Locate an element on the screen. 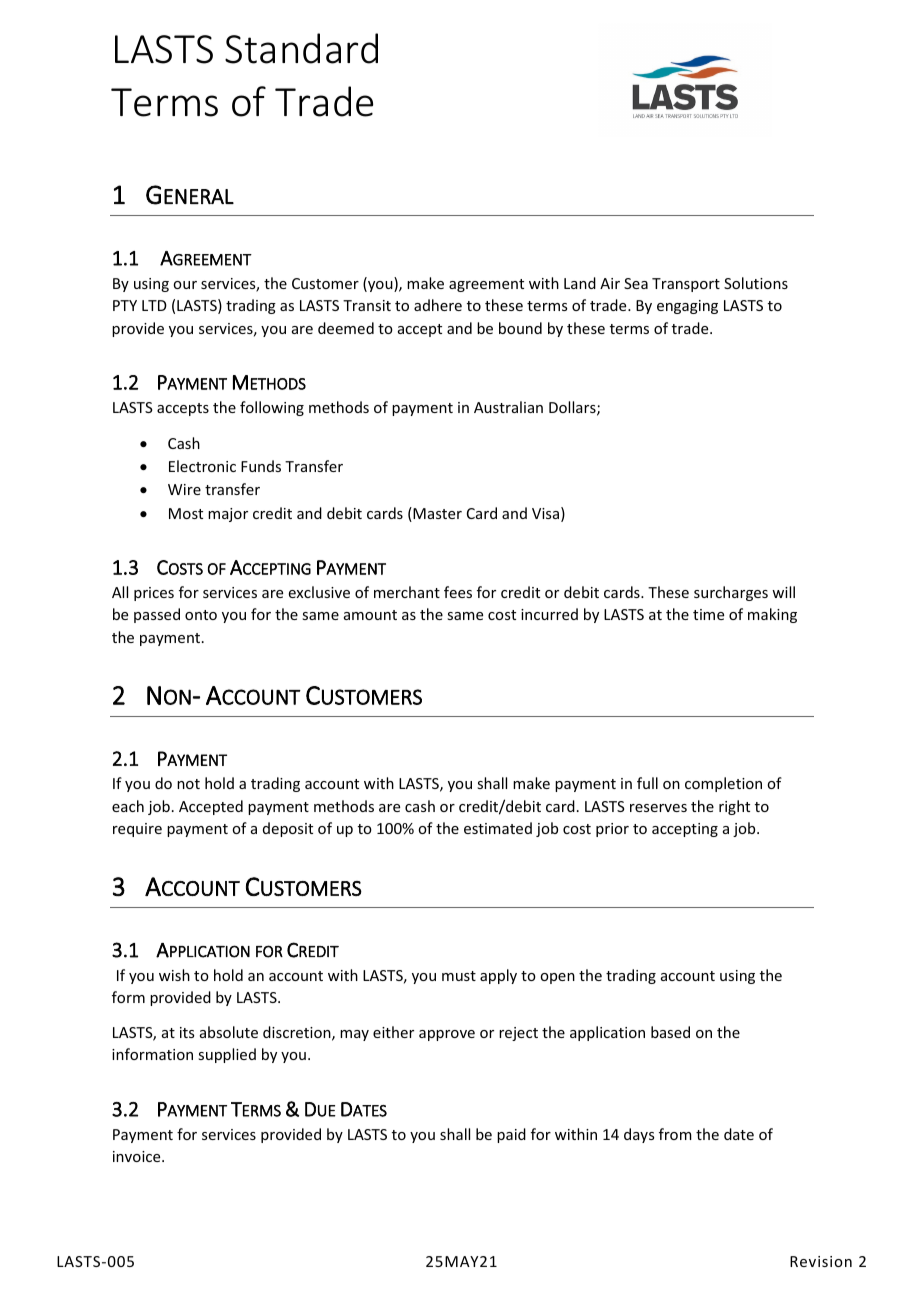 The height and width of the screenshot is (1308, 924). onto is located at coordinates (201, 615).
